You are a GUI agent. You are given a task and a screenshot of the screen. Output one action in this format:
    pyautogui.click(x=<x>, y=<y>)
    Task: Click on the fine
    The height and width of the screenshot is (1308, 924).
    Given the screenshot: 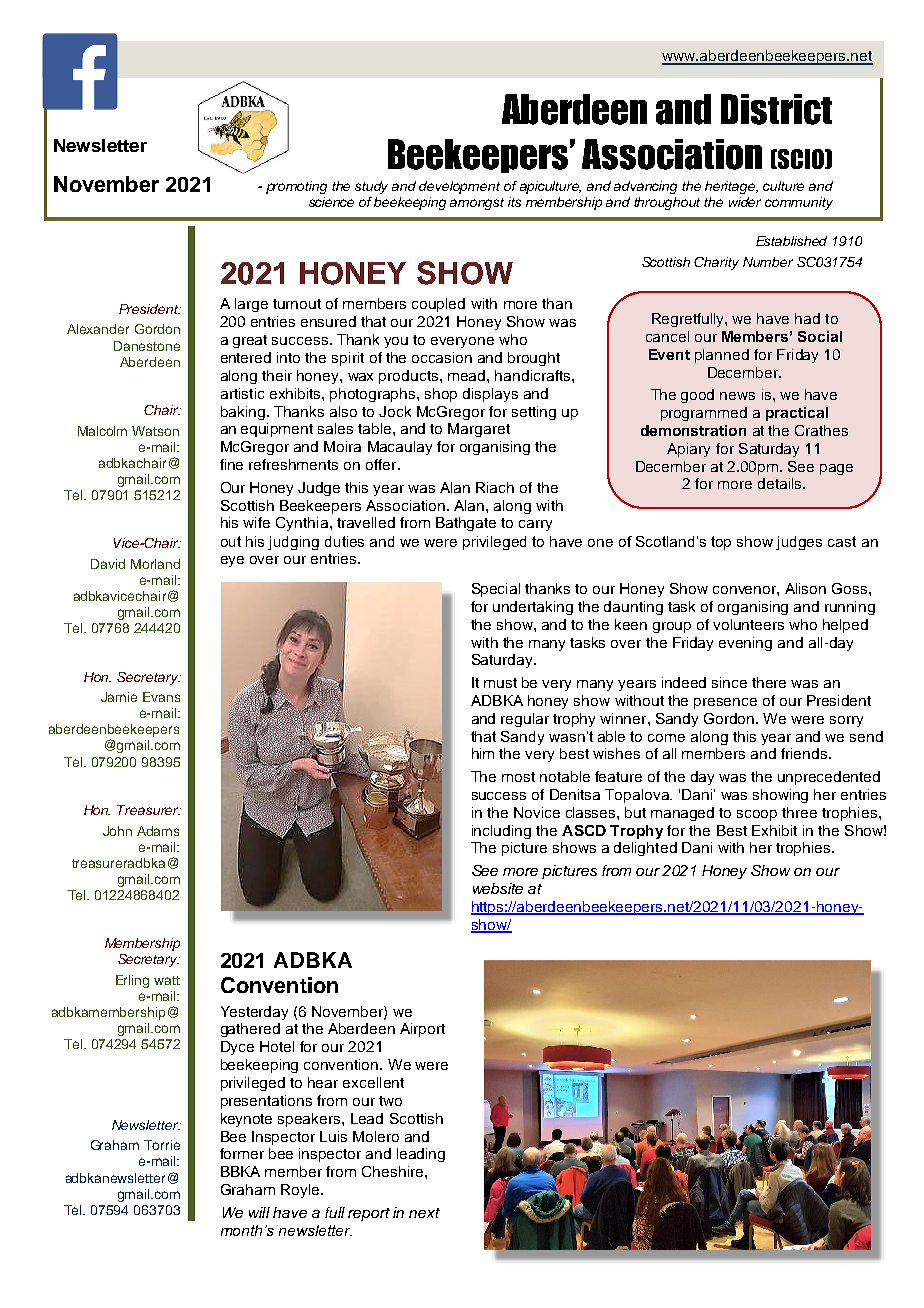 What is the action you would take?
    pyautogui.click(x=231, y=464)
